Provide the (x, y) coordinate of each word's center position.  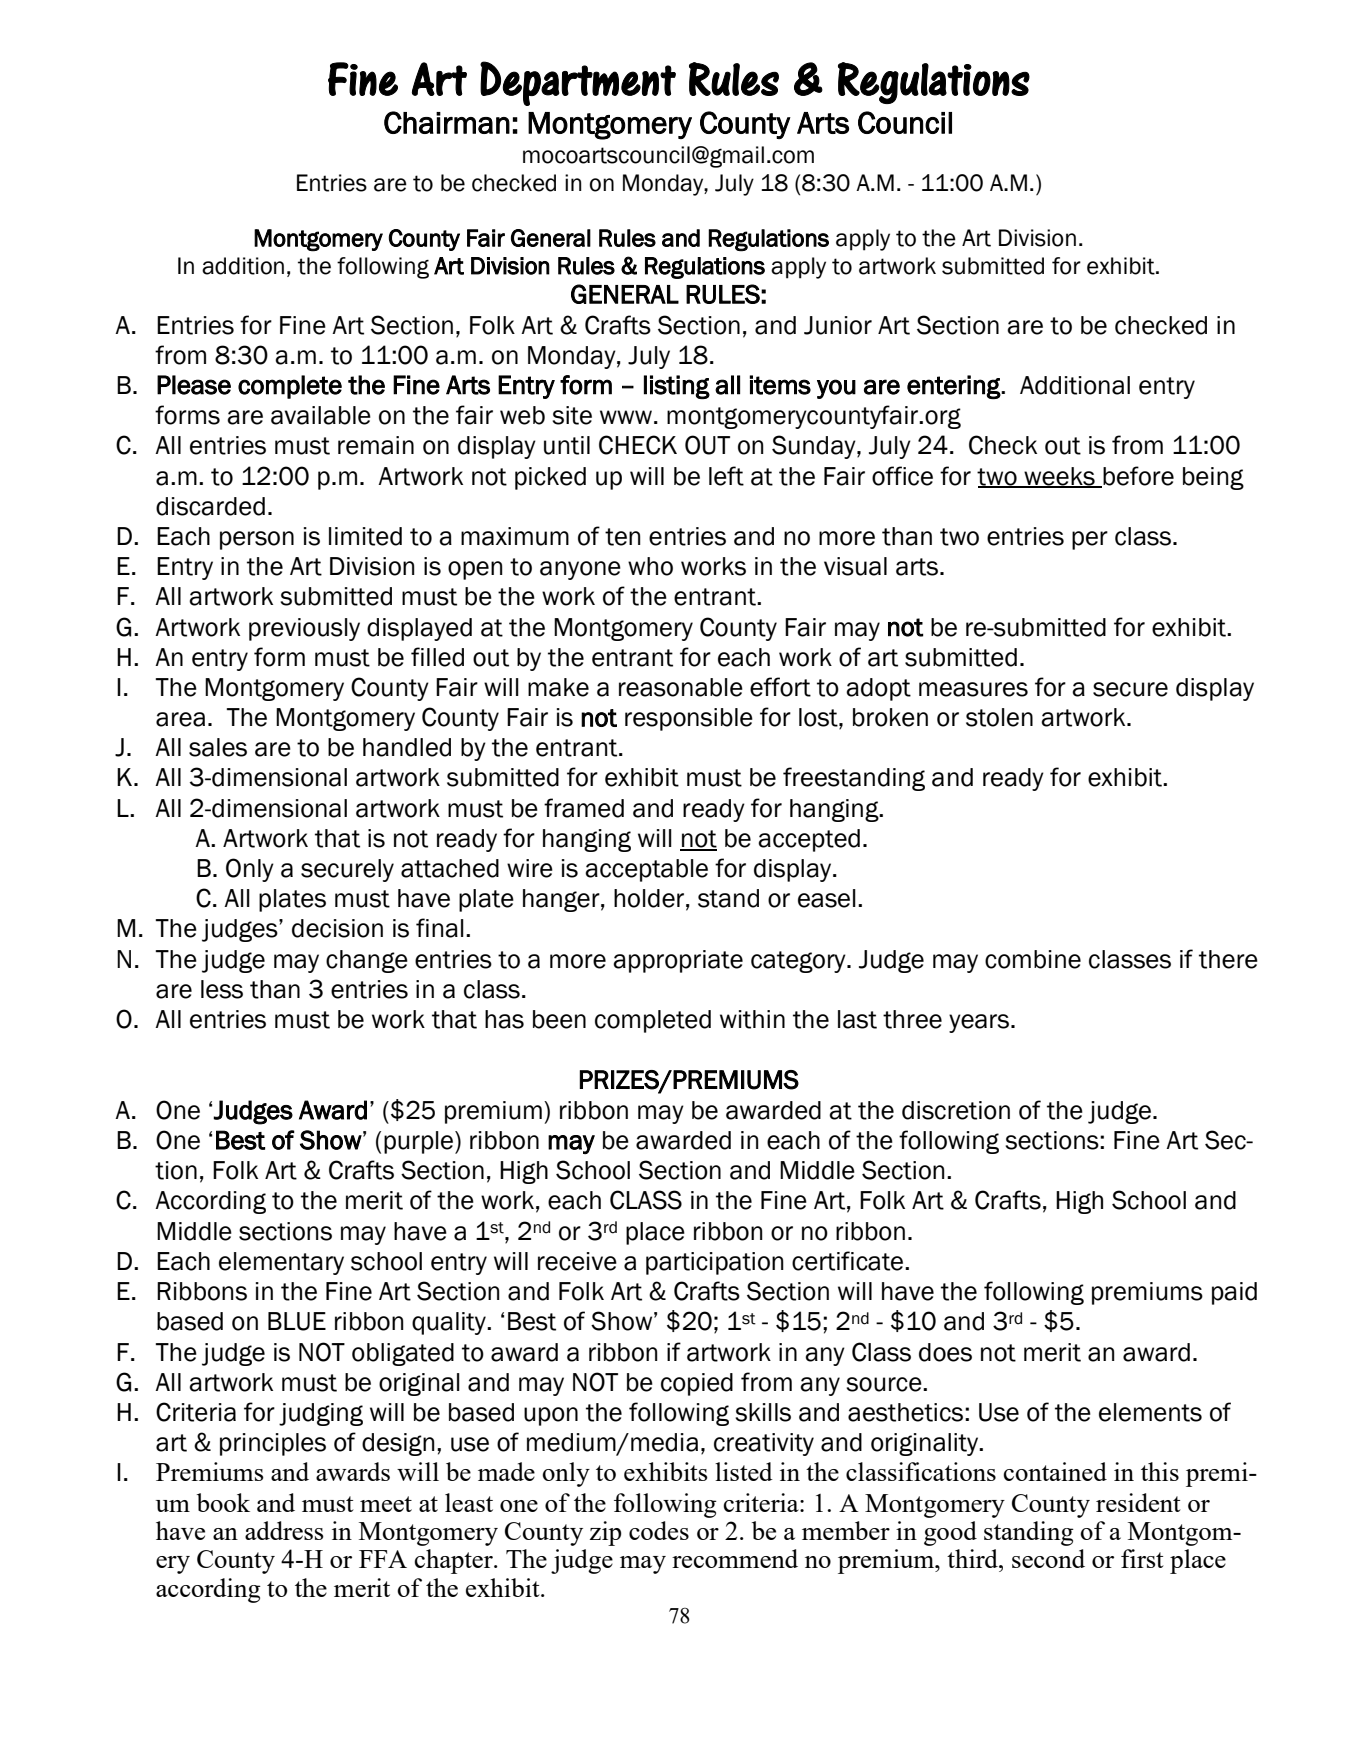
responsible (689, 719)
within (752, 1019)
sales (218, 747)
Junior (838, 325)
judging (321, 1414)
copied (697, 1384)
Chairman (447, 122)
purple (420, 1142)
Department (578, 83)
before (1137, 476)
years (979, 1023)
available (321, 415)
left (726, 476)
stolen (999, 717)
